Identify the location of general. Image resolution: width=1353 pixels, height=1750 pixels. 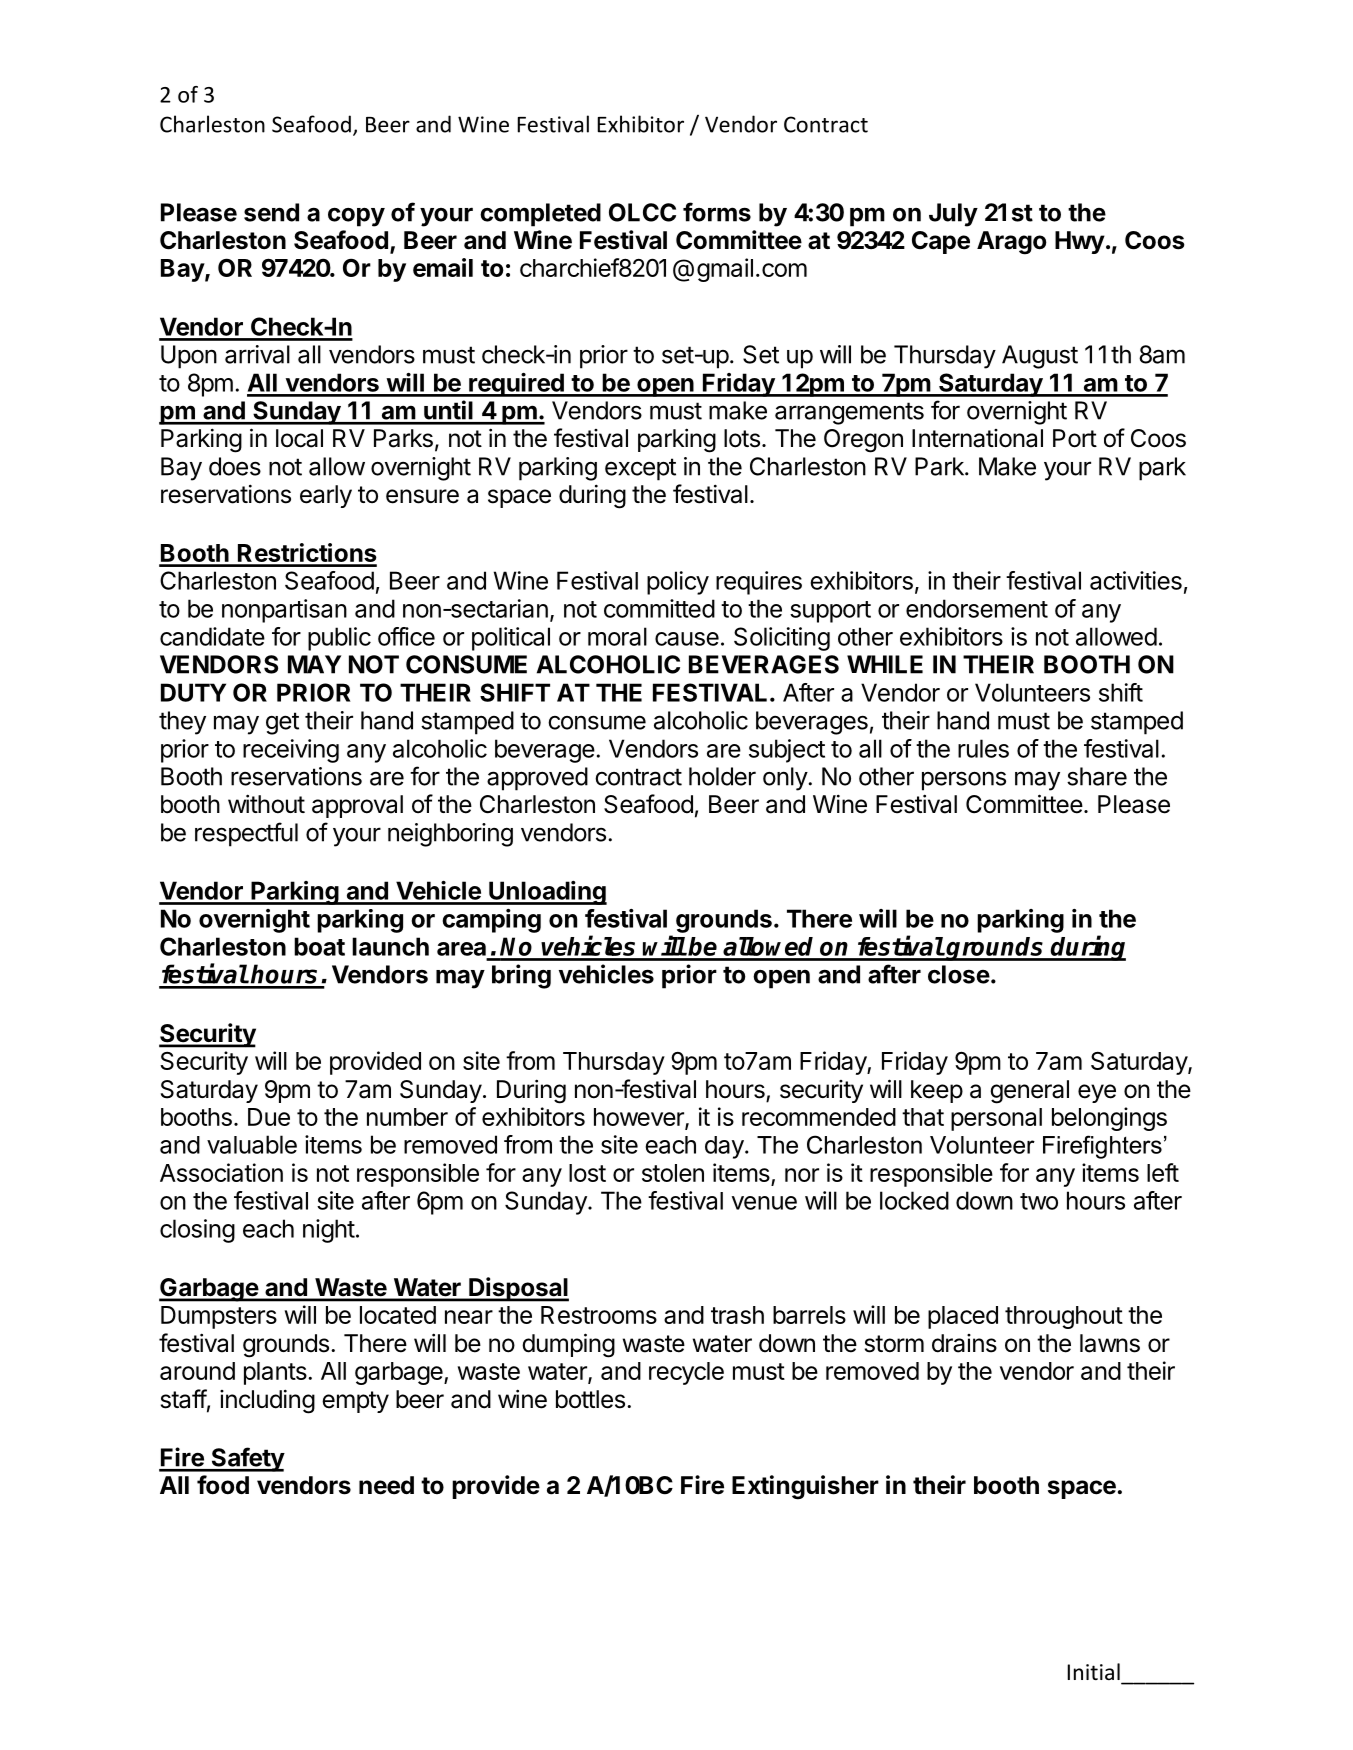
(1029, 1092).
